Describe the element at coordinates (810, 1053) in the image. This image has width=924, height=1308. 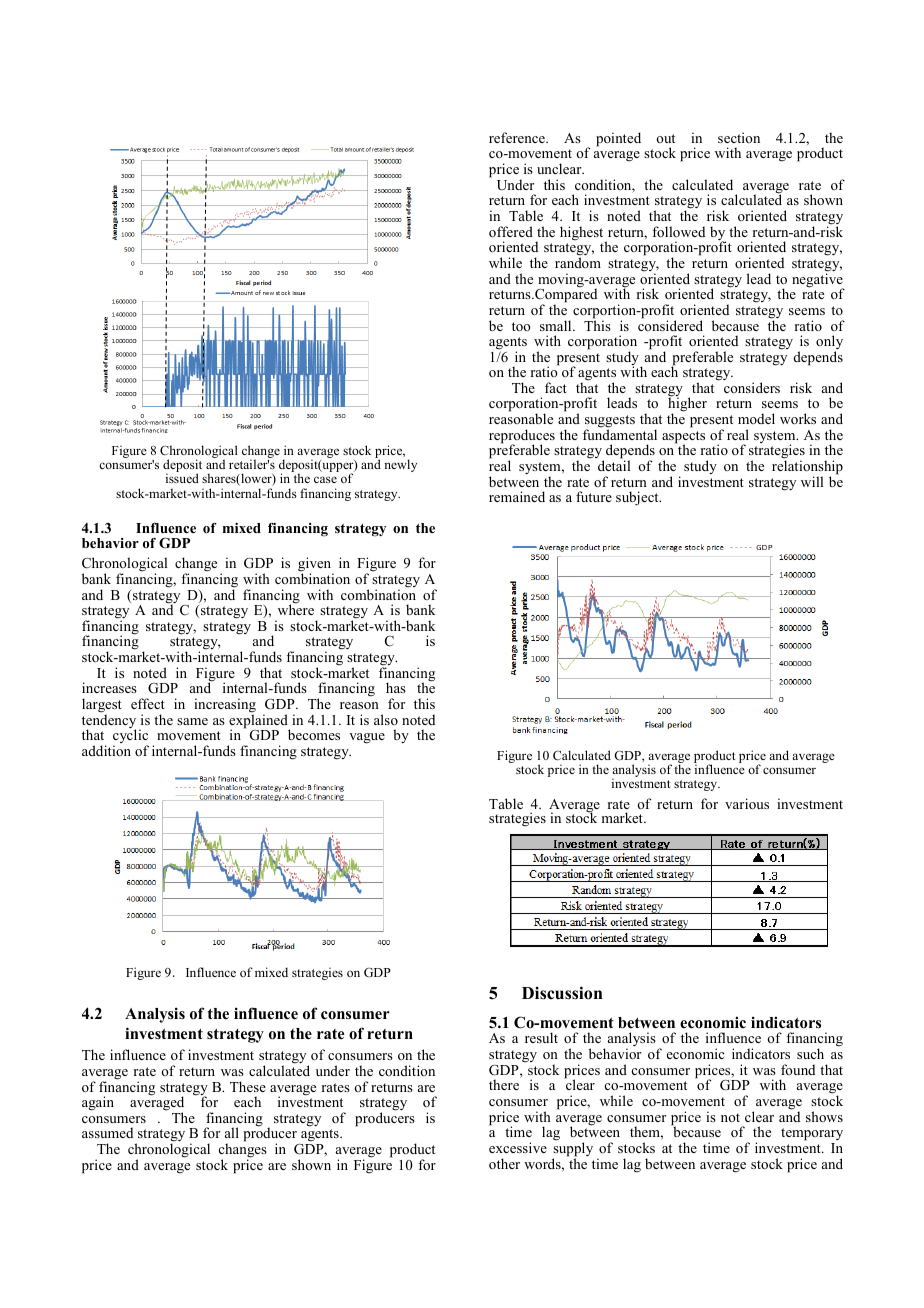
I see `such` at that location.
